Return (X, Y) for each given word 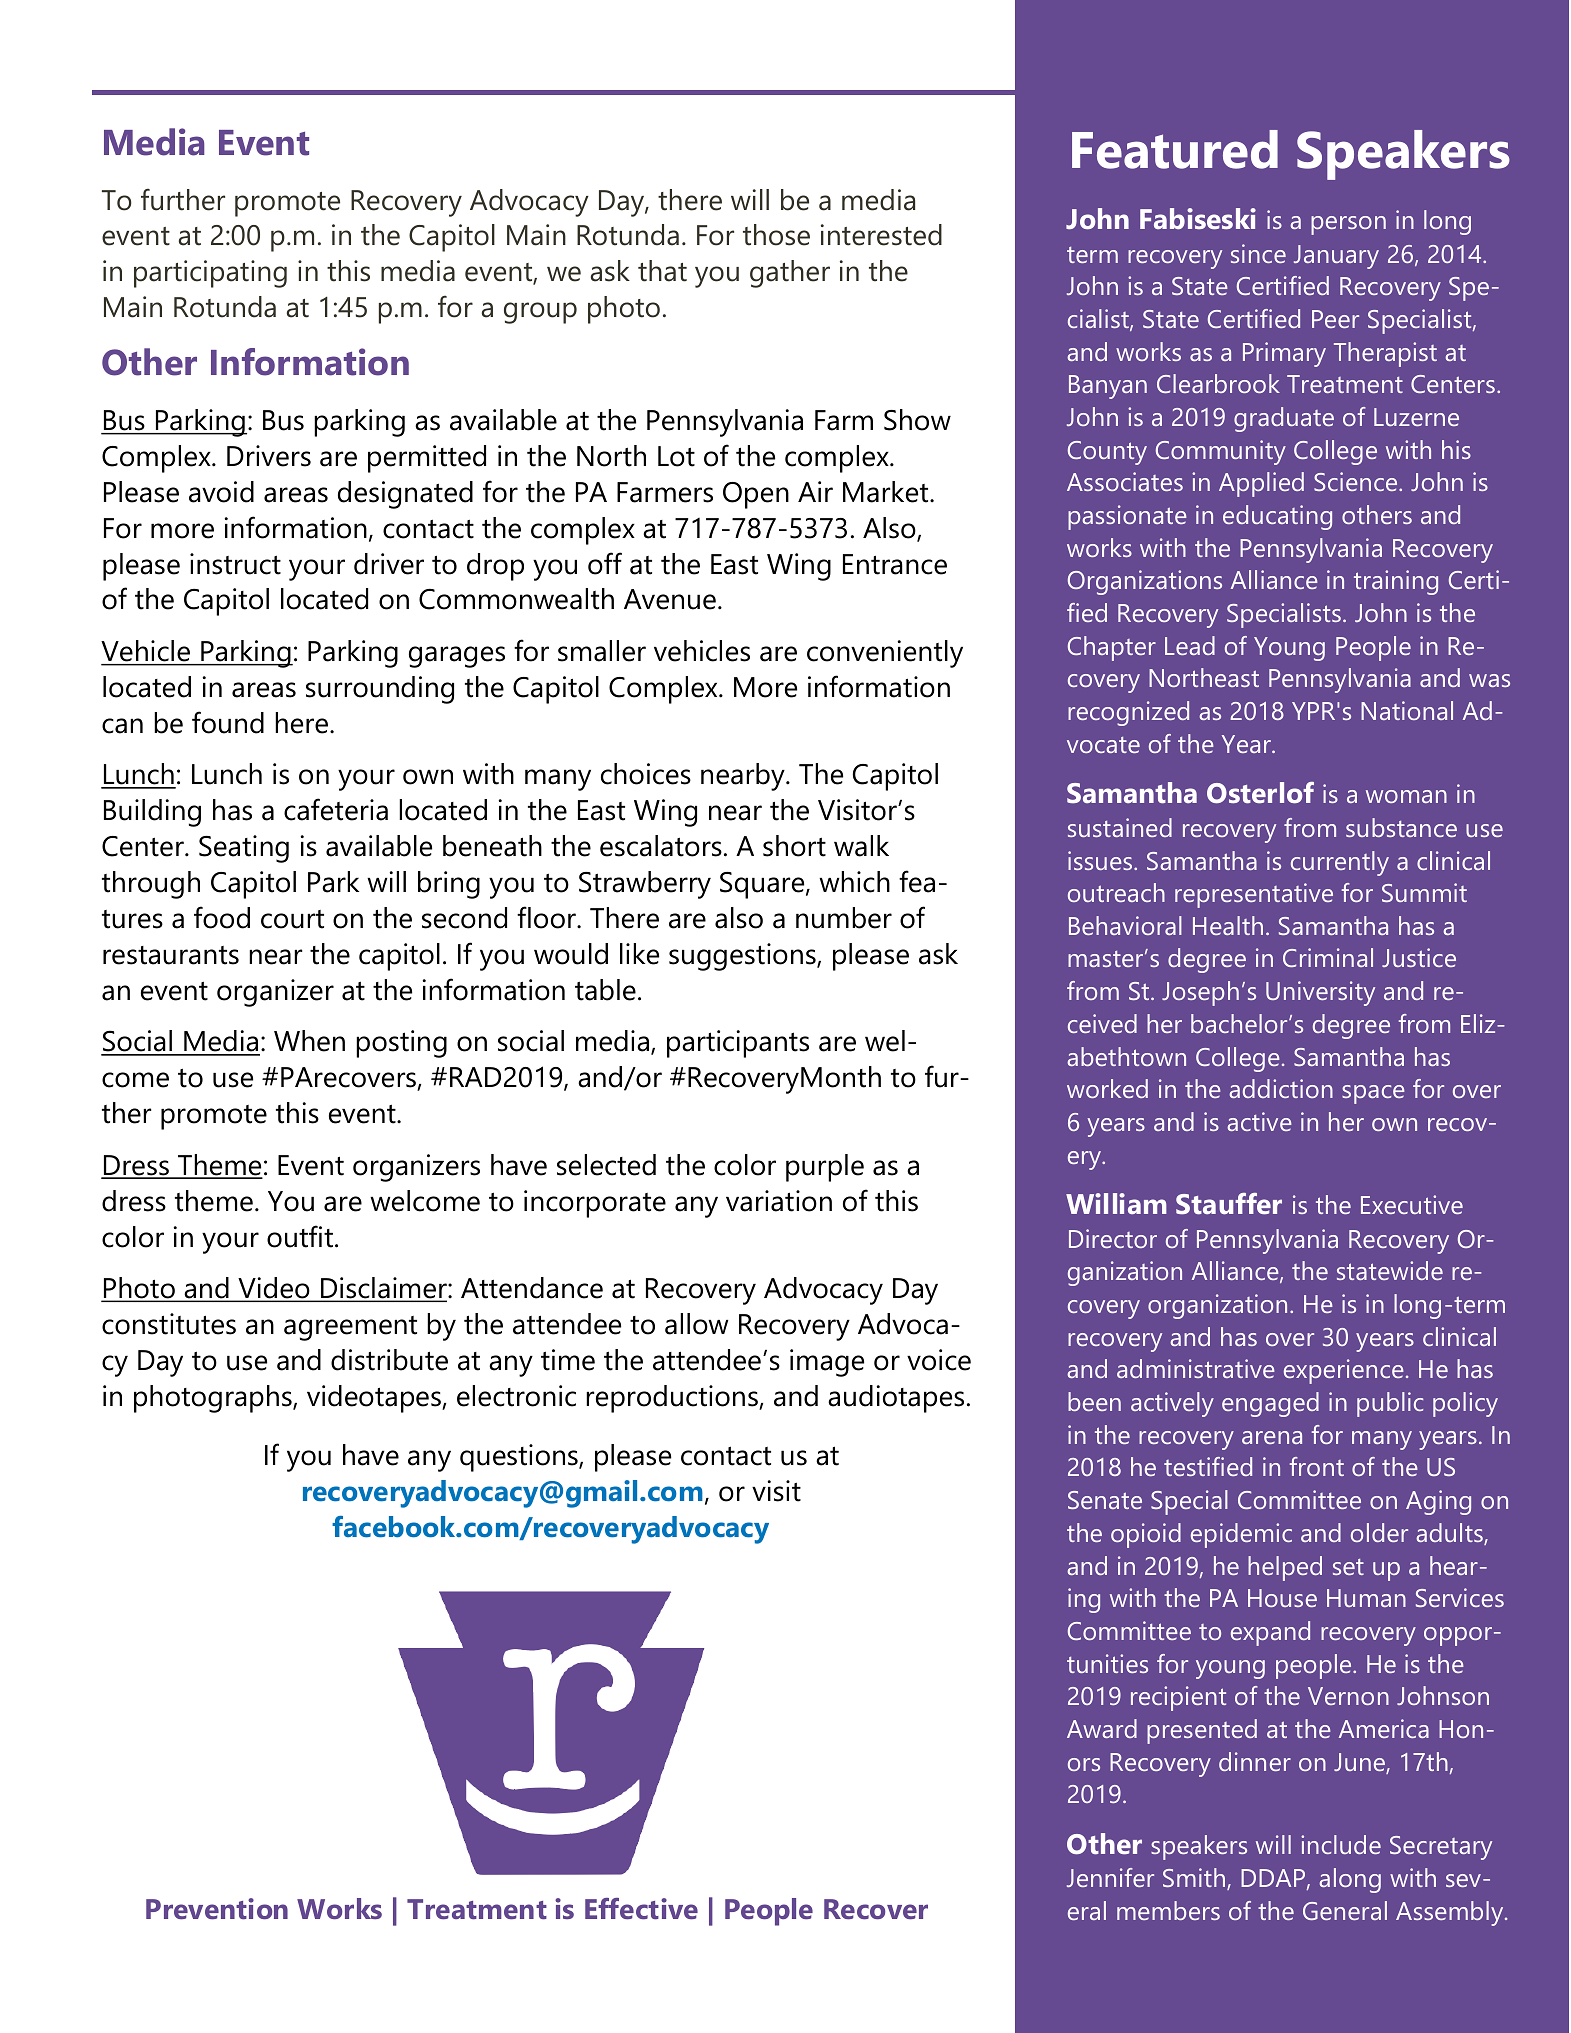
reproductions (673, 1399)
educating (1277, 517)
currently (1340, 863)
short (794, 846)
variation (779, 1201)
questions (520, 1458)
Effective (641, 1909)
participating (210, 274)
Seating (244, 849)
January (1336, 257)
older (1379, 1532)
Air (815, 491)
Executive (1412, 1204)
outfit (300, 1236)
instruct (235, 564)
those (776, 235)
